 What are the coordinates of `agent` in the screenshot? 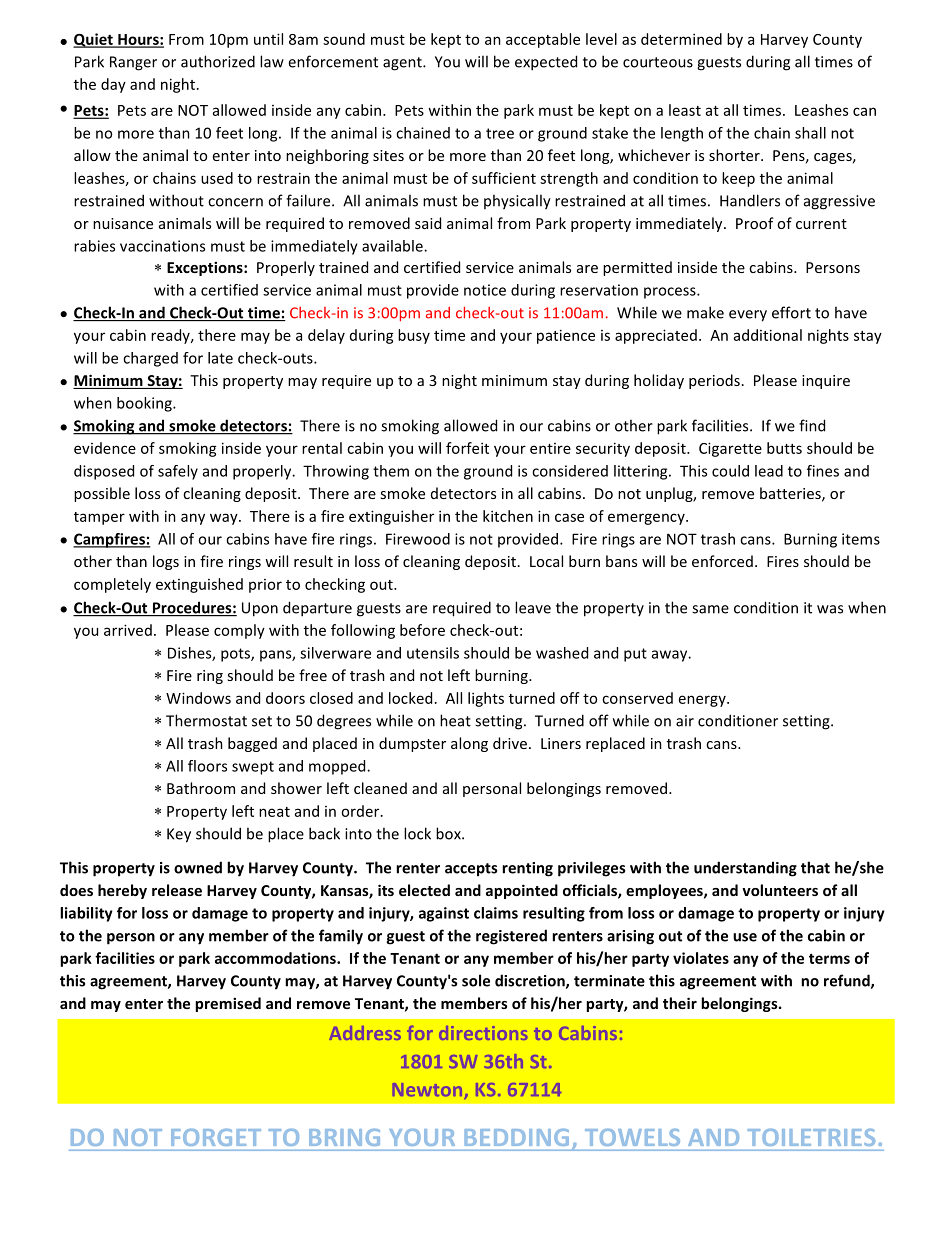 It's located at (403, 64).
